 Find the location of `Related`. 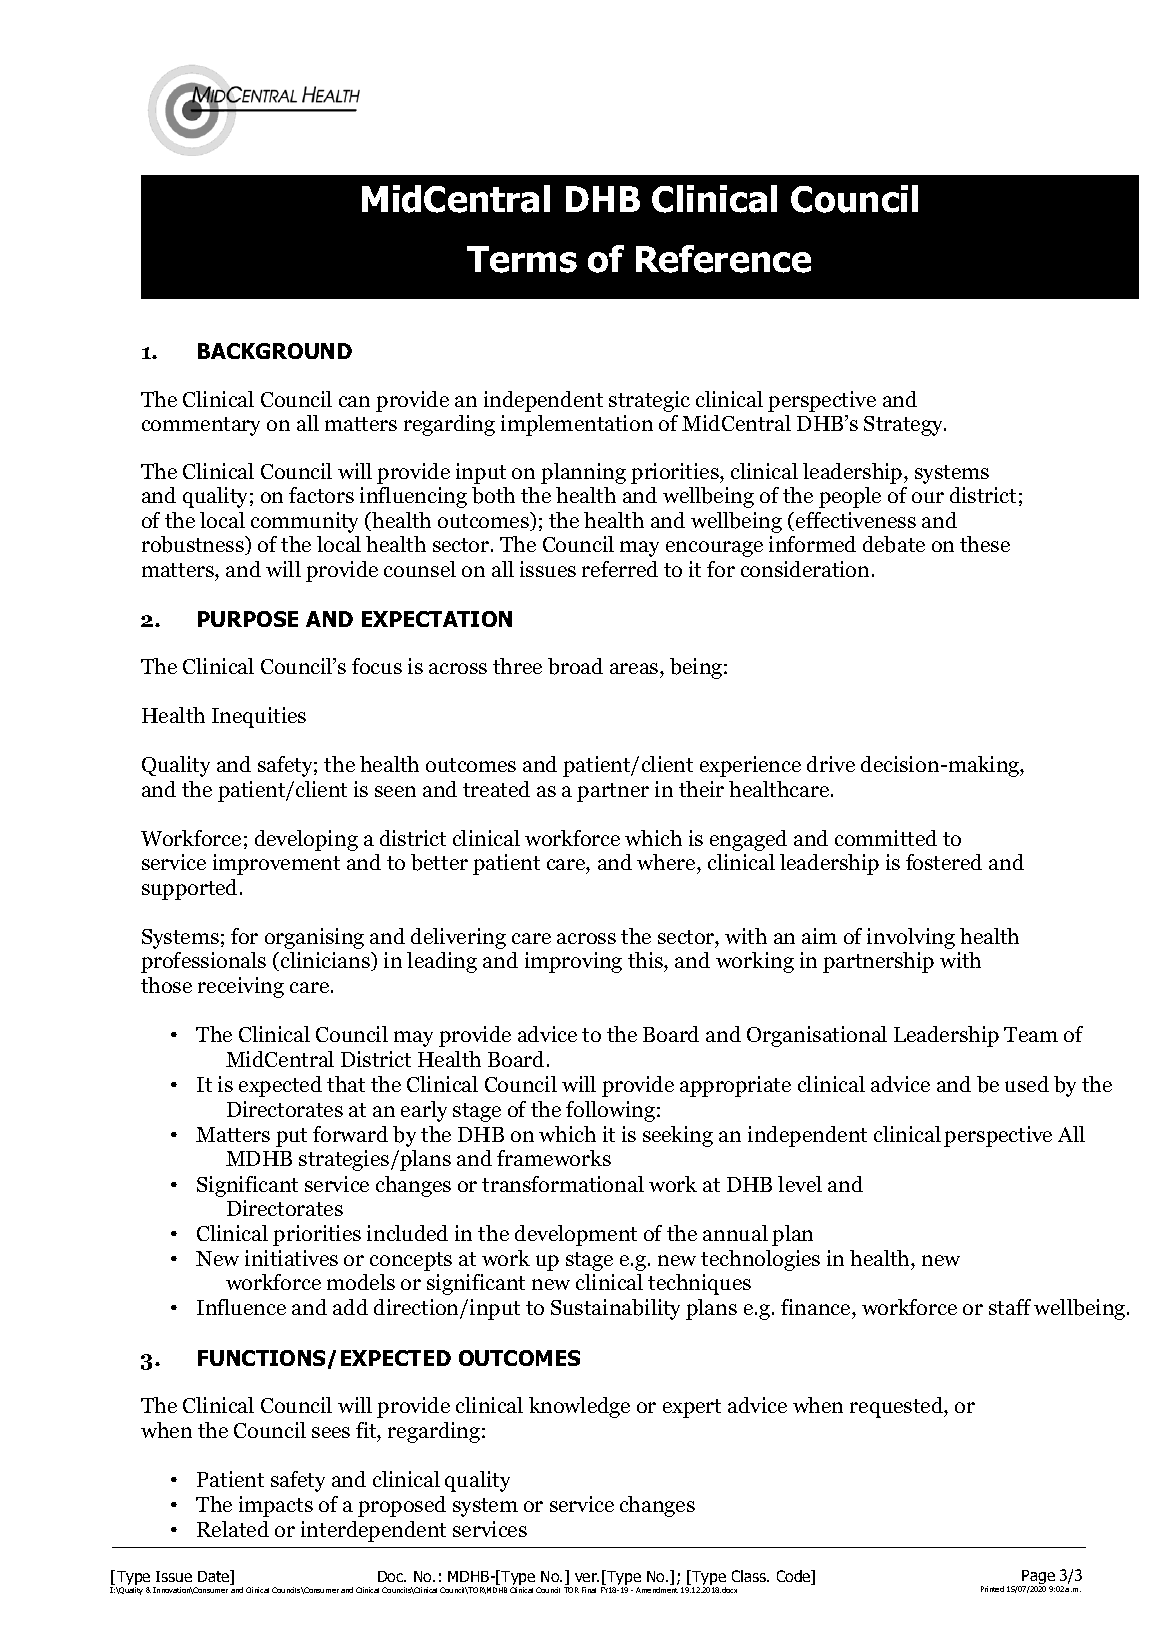

Related is located at coordinates (233, 1529).
